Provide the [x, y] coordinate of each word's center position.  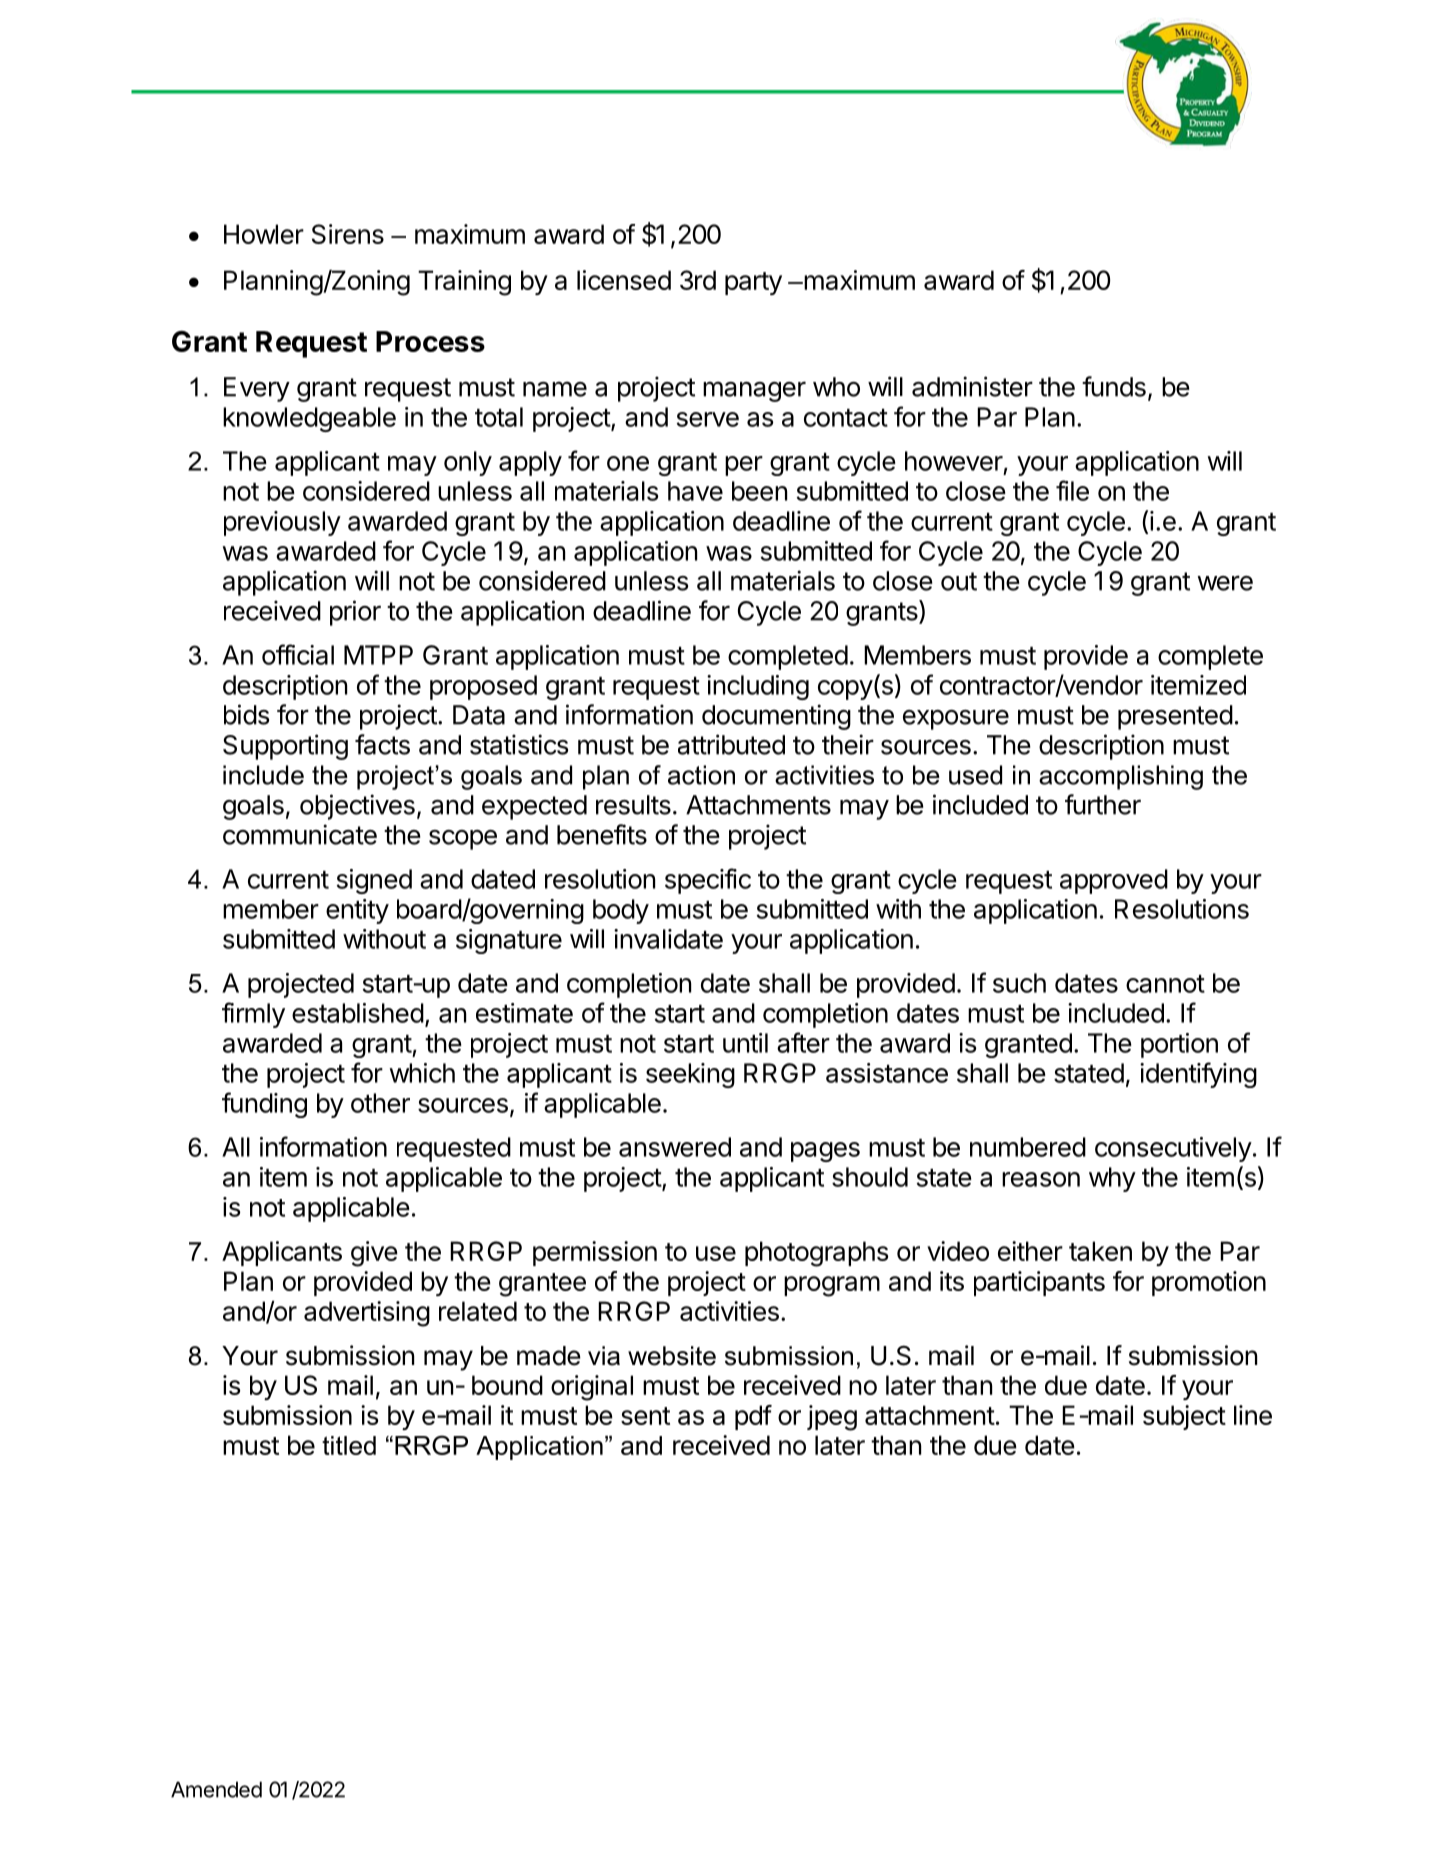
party [753, 283]
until [745, 1043]
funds [1114, 386]
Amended [216, 1789]
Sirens [348, 234]
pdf [753, 1417]
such [1019, 983]
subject [1184, 1417]
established [358, 1013]
